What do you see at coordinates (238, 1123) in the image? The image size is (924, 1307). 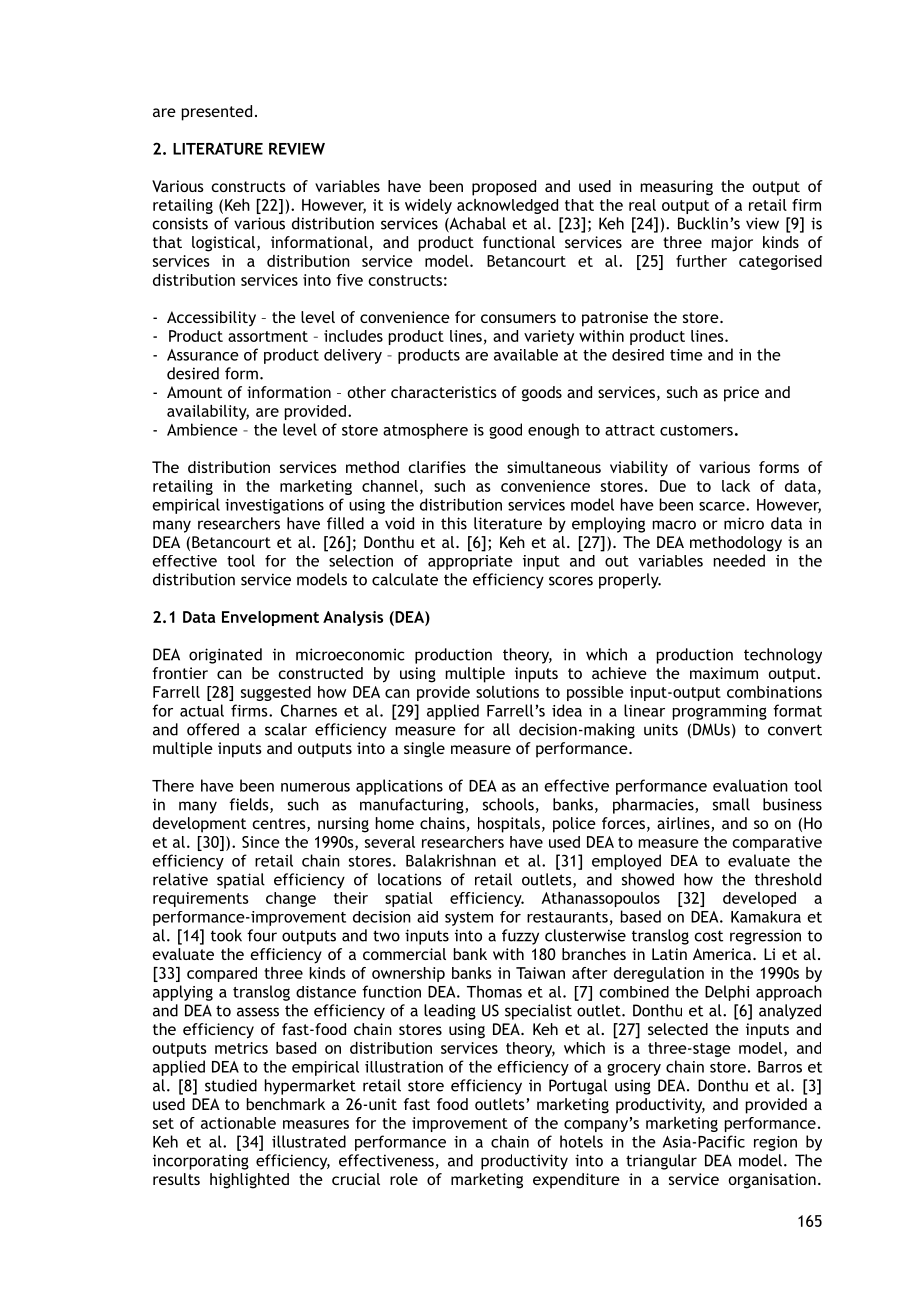 I see `actionable` at bounding box center [238, 1123].
